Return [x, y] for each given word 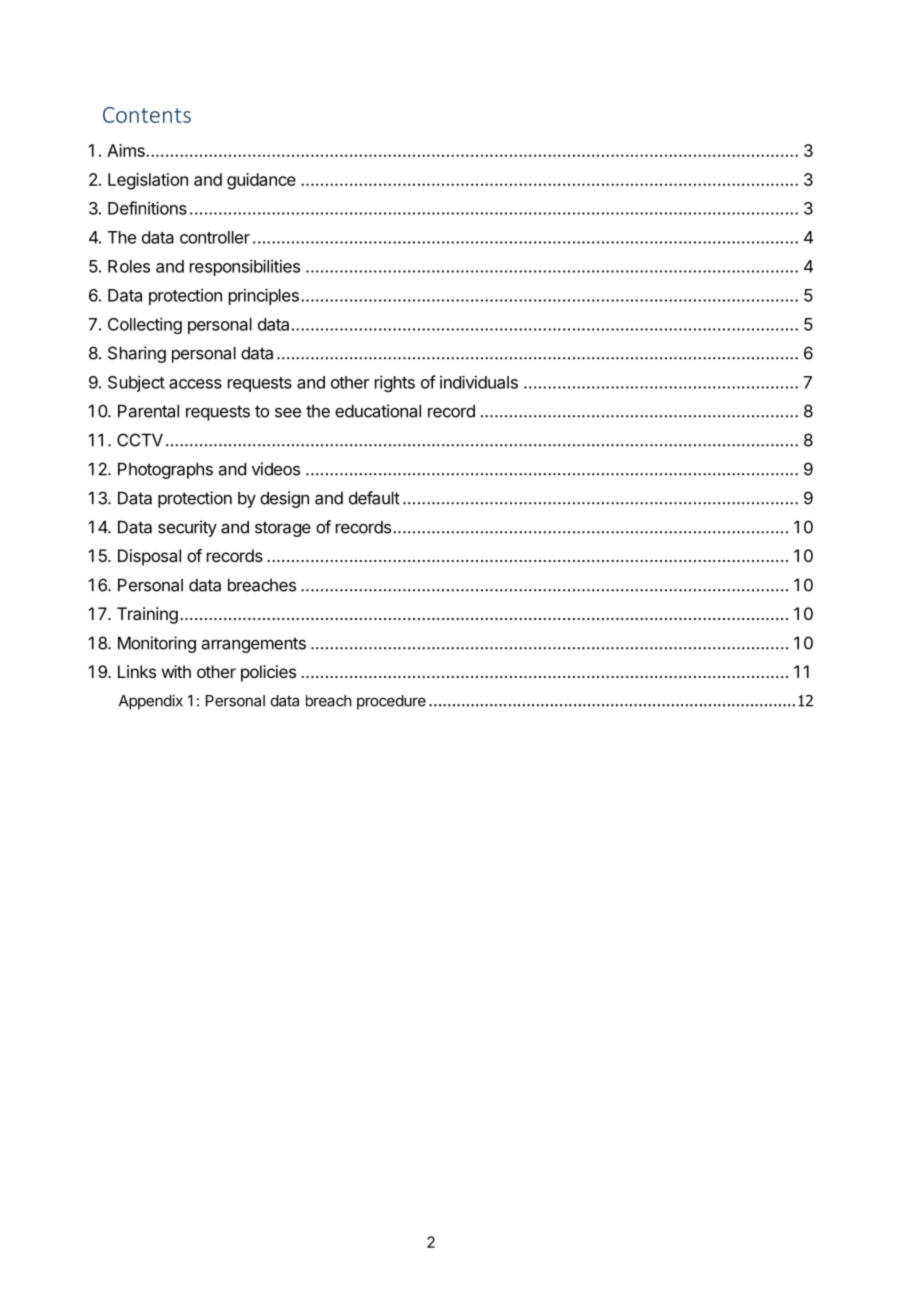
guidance [261, 181]
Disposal [149, 557]
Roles [129, 266]
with [176, 671]
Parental [148, 411]
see [288, 413]
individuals [479, 382]
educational [378, 411]
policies [268, 673]
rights [395, 383]
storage [283, 529]
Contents [147, 115]
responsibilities [245, 267]
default [374, 498]
